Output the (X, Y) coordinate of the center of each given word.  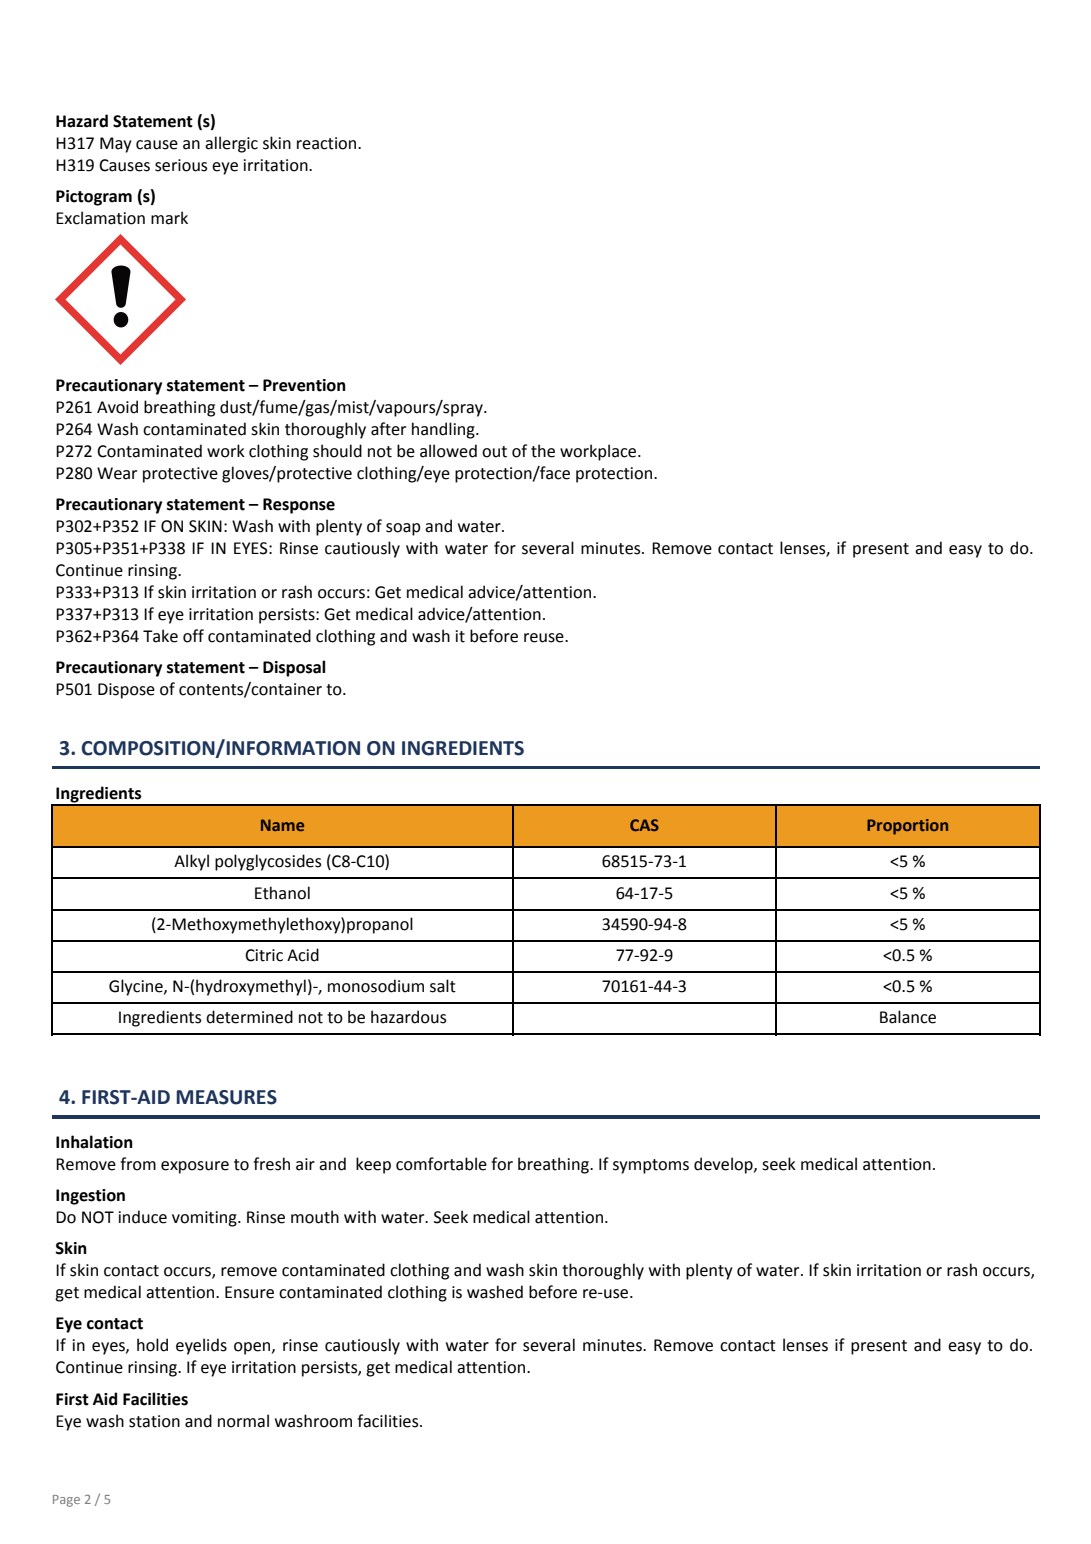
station (154, 1421)
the (543, 451)
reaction (328, 143)
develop (724, 1165)
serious (181, 165)
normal (243, 1421)
